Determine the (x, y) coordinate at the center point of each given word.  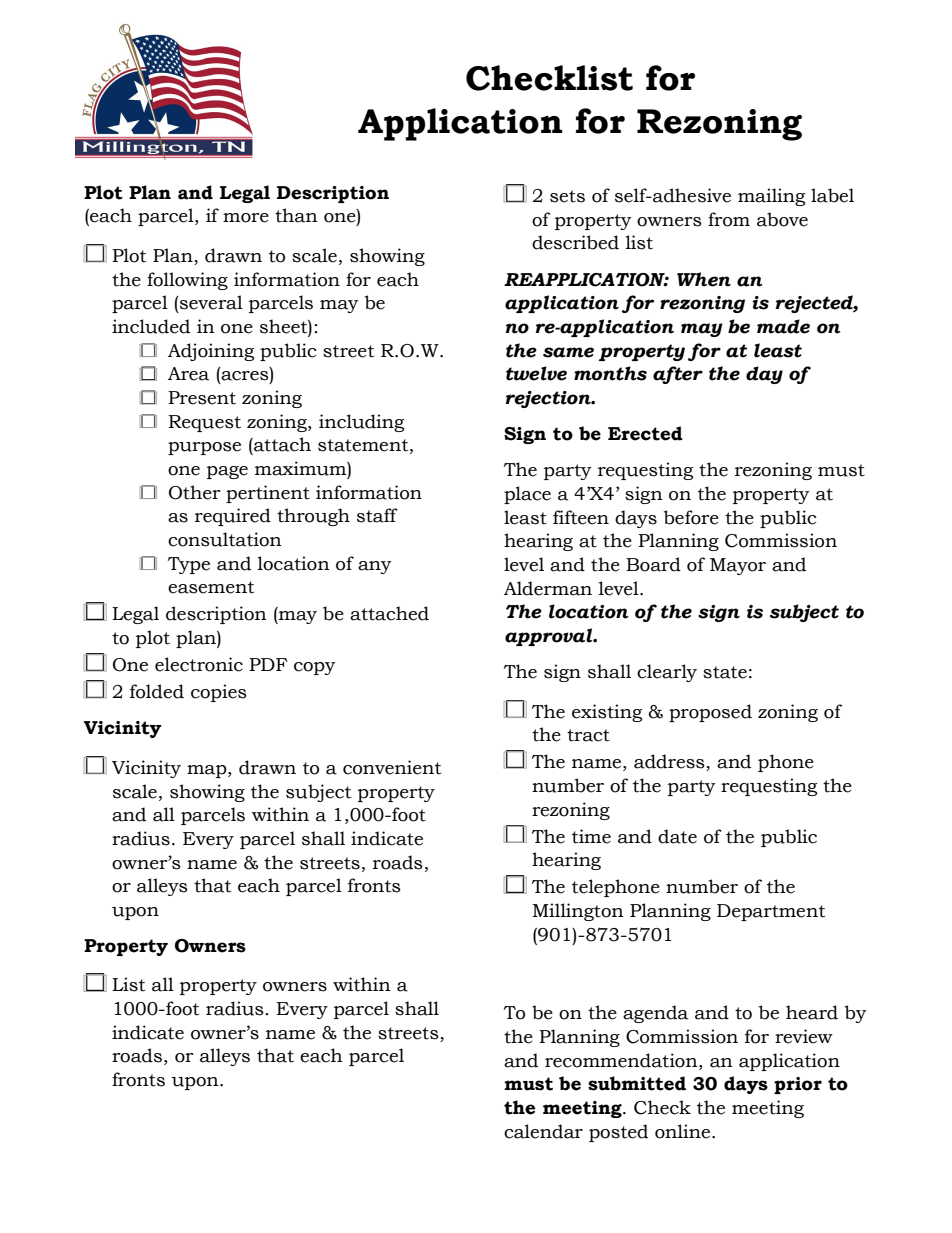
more (246, 218)
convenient (392, 767)
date (677, 836)
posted (618, 1133)
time (591, 836)
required (233, 517)
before (691, 517)
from (729, 219)
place (527, 495)
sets (567, 196)
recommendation (622, 1060)
